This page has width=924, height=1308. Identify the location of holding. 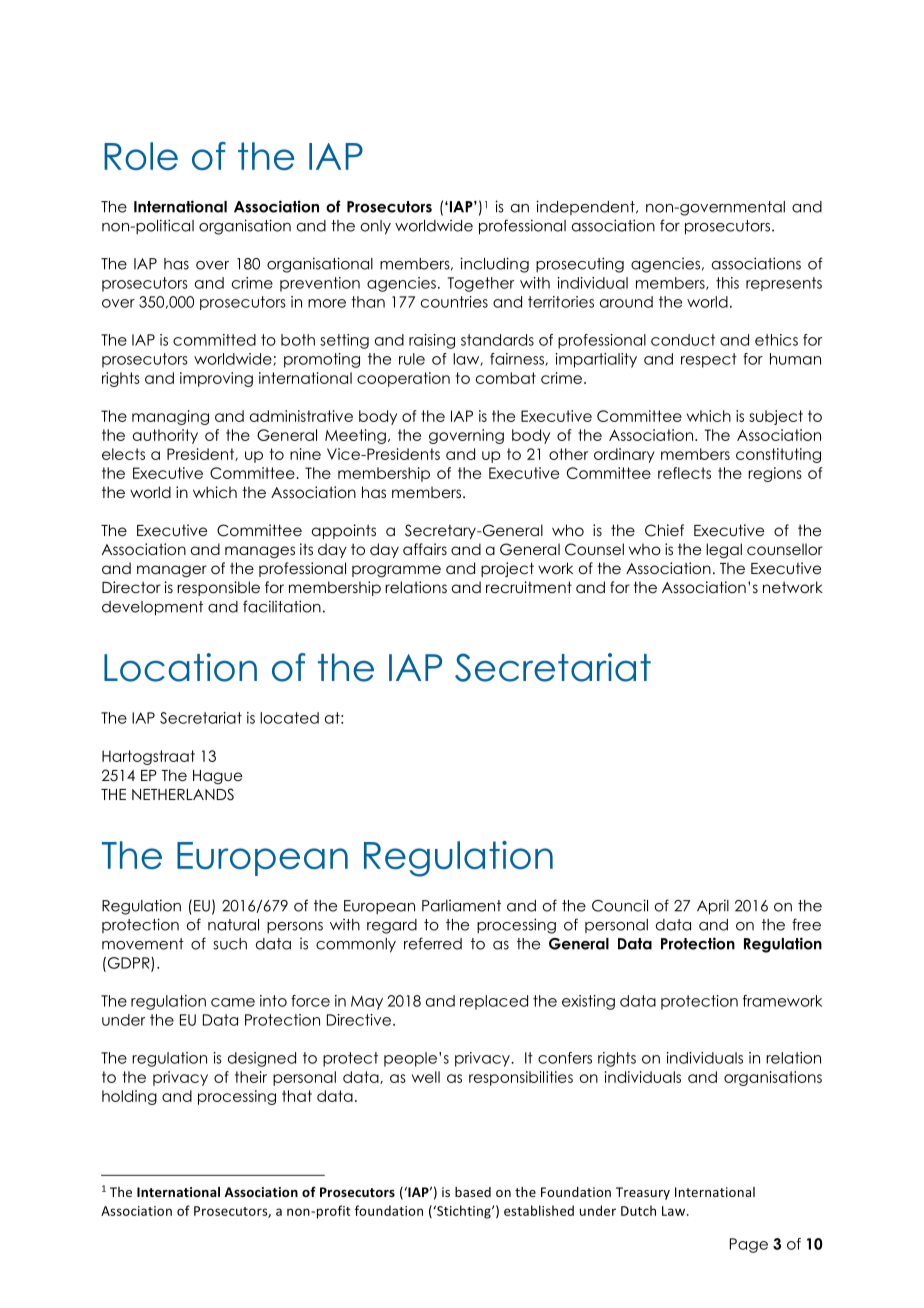
(129, 1097).
